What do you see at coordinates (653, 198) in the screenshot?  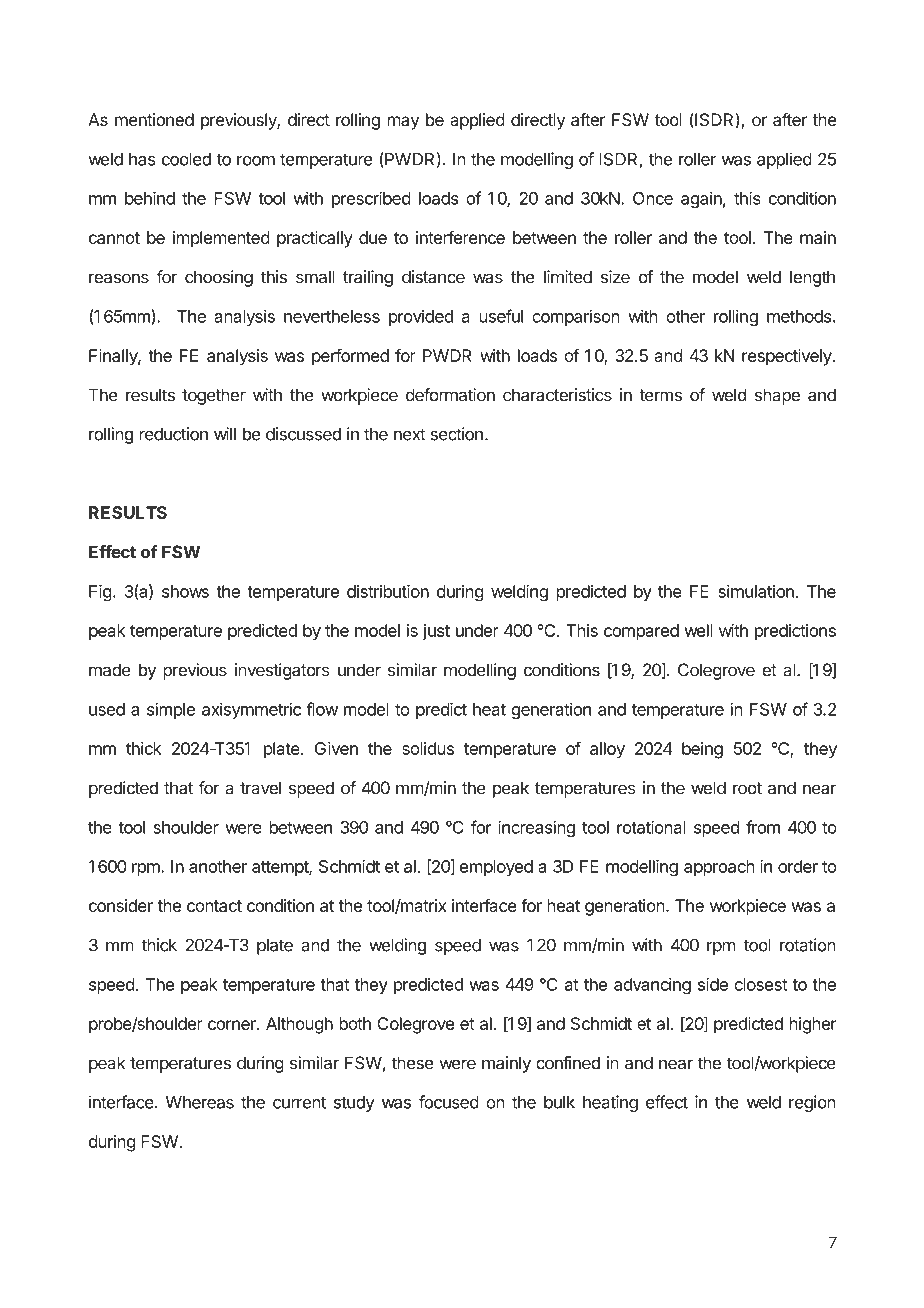 I see `Once` at bounding box center [653, 198].
